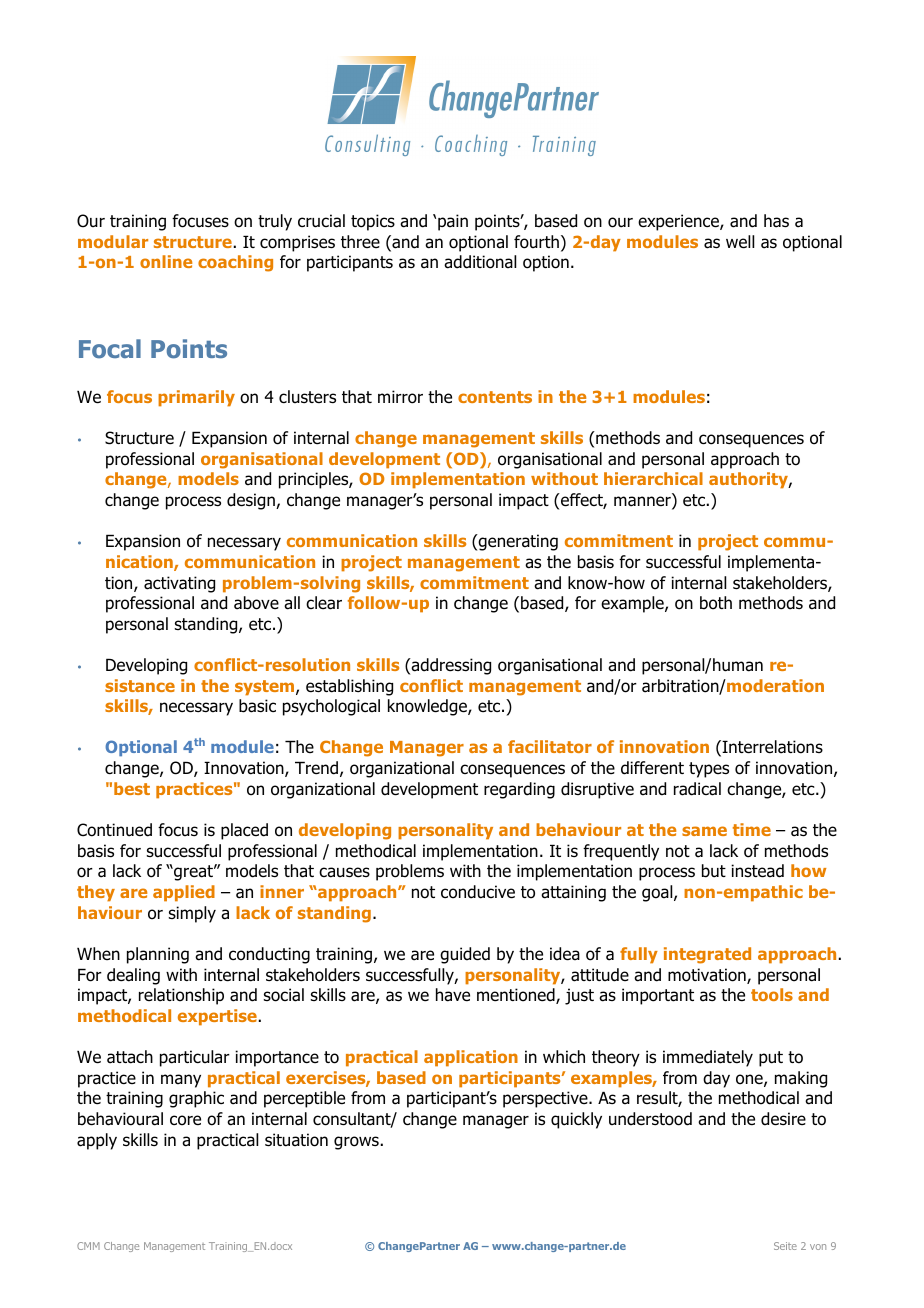 The height and width of the document is (1308, 924). What do you see at coordinates (453, 222) in the document?
I see `pain` at bounding box center [453, 222].
